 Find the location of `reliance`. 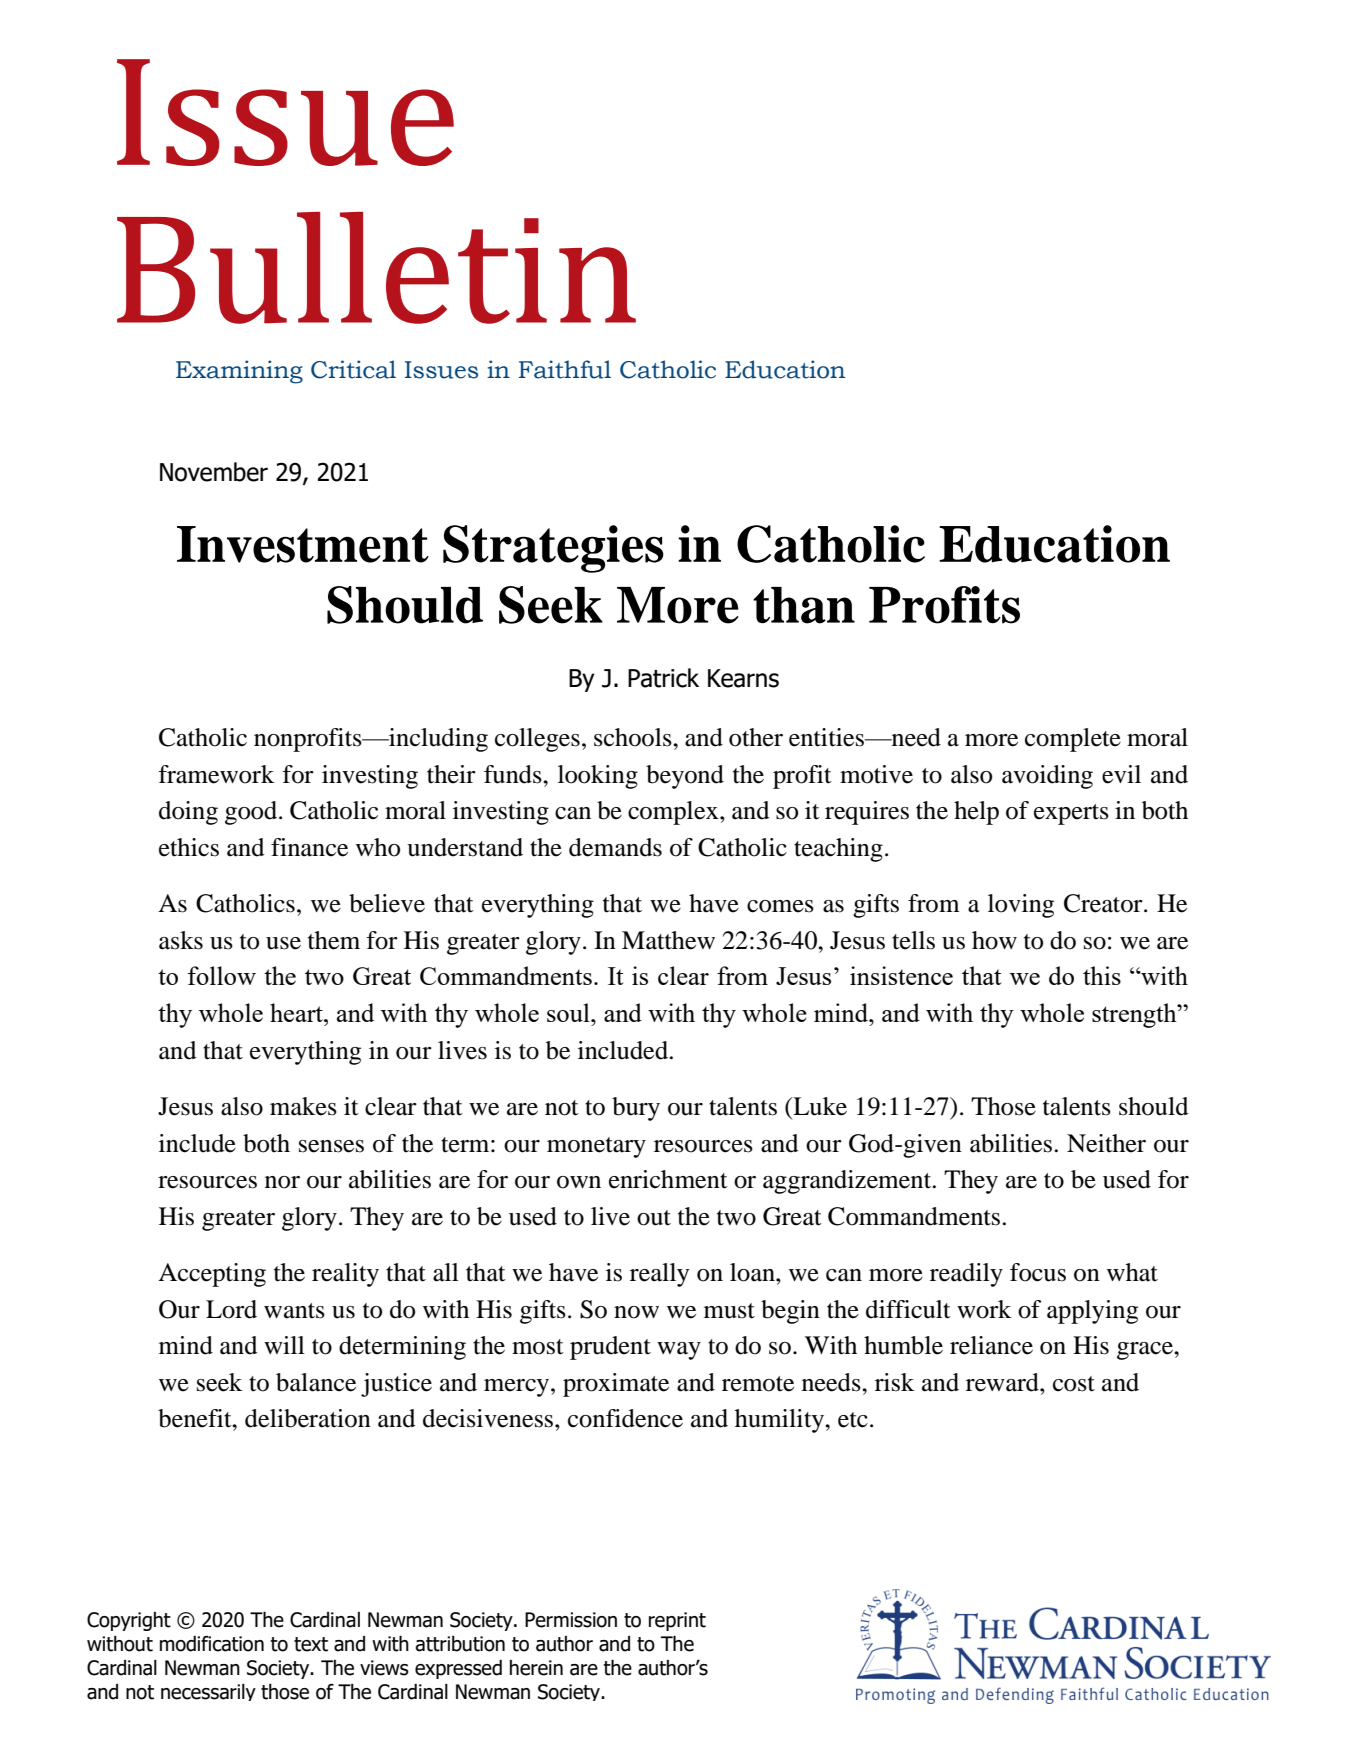

reliance is located at coordinates (991, 1345).
